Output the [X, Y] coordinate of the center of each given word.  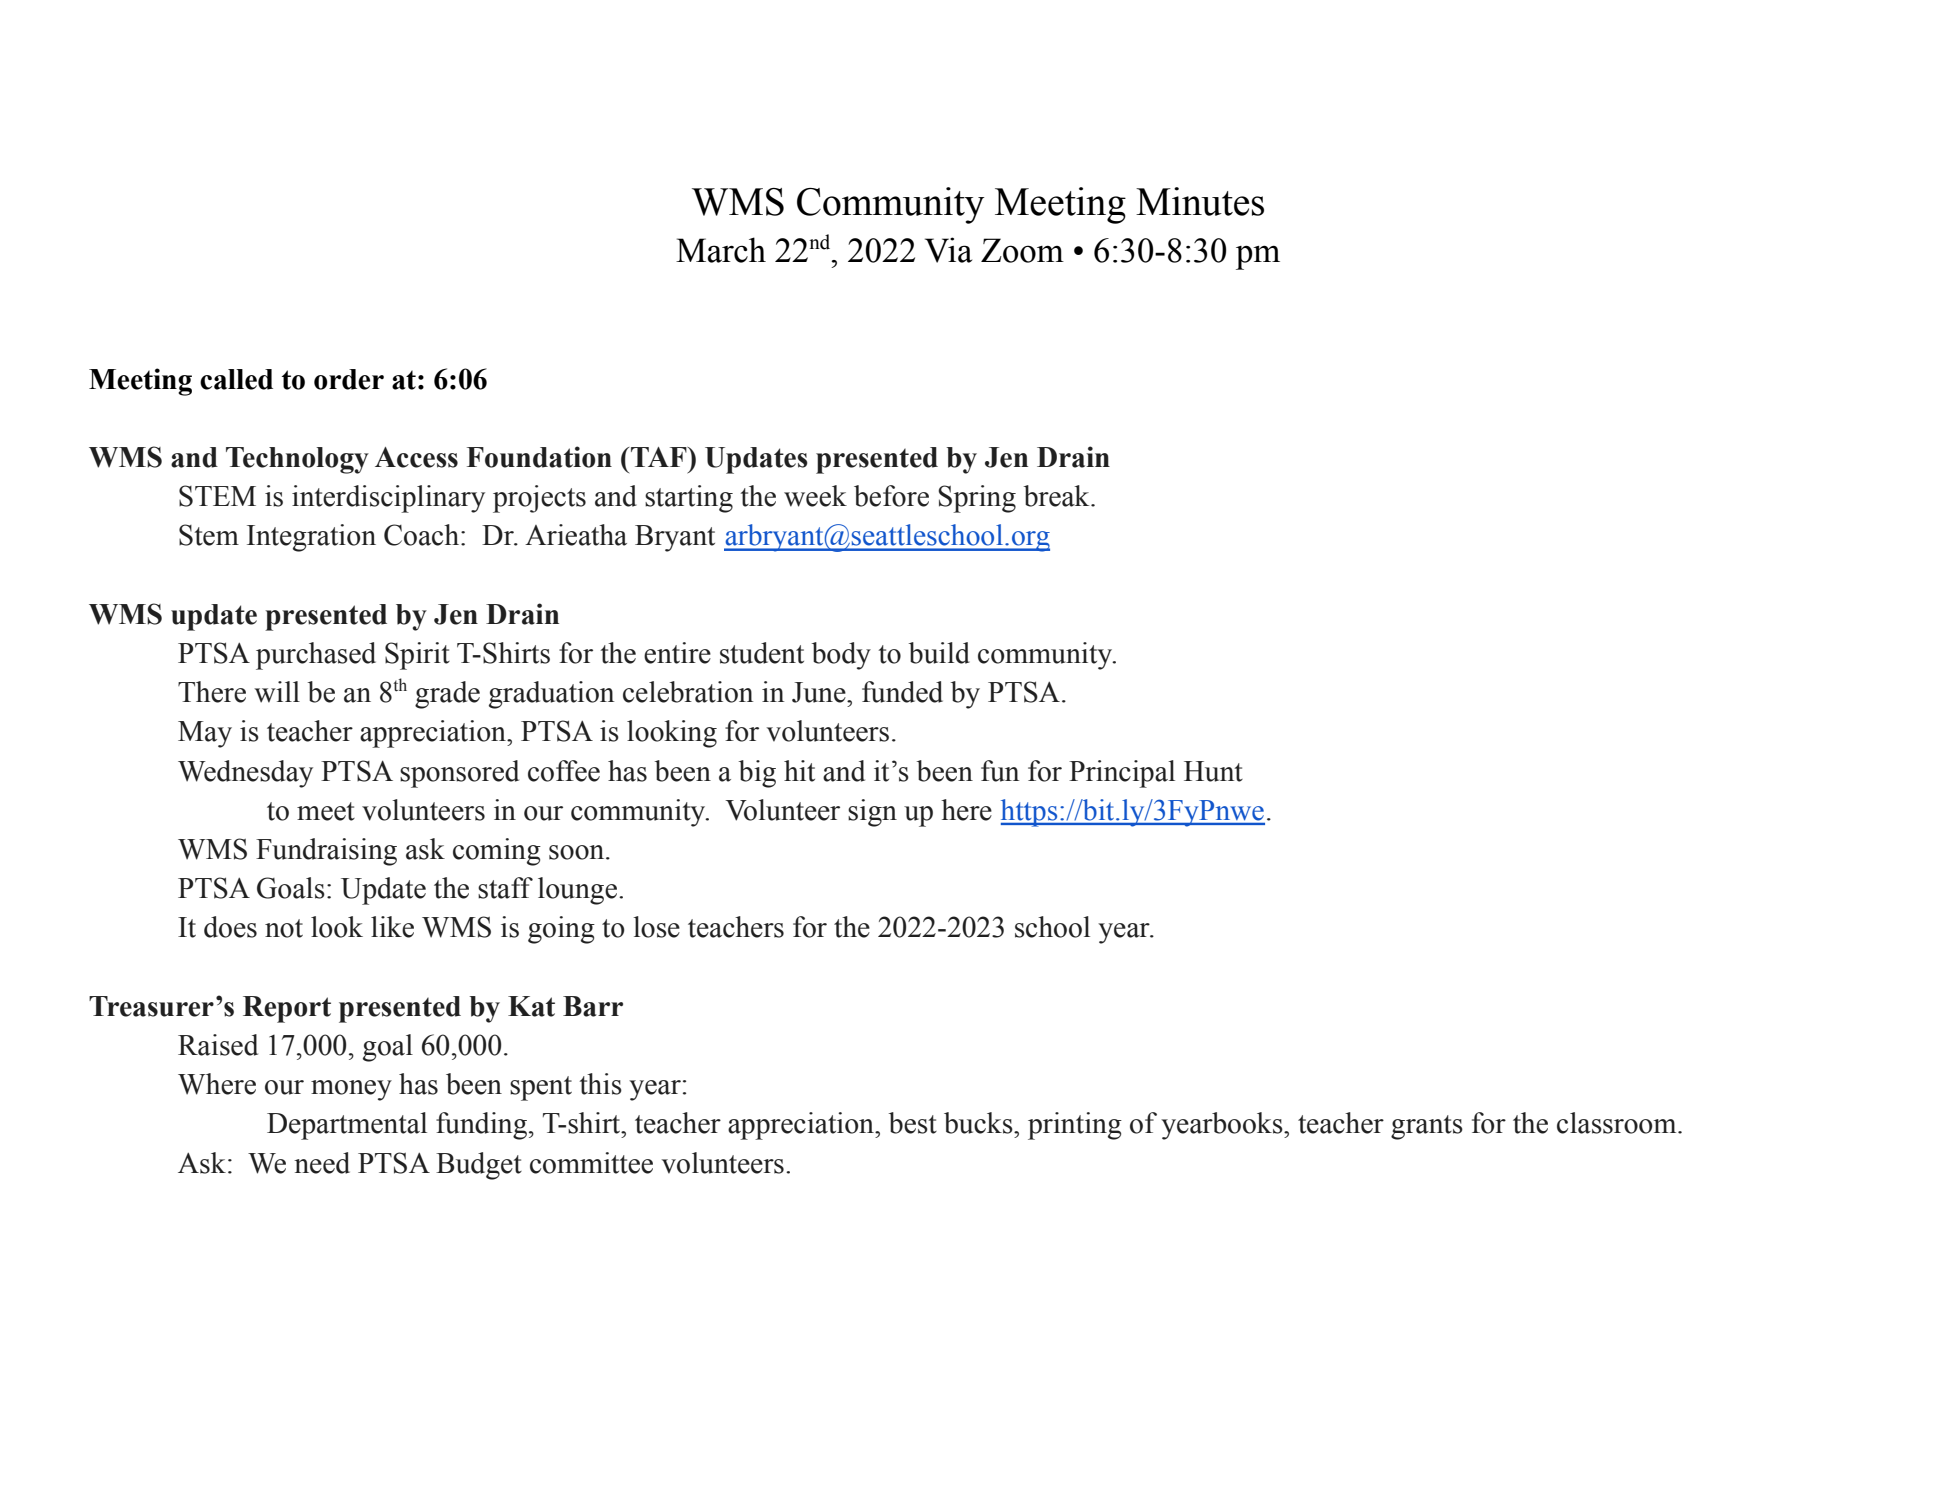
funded [902, 692]
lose [656, 927]
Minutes [1200, 201]
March [721, 250]
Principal [1122, 774]
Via [948, 250]
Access [416, 457]
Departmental [347, 1126]
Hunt [1213, 771]
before [891, 496]
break [1058, 496]
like [392, 927]
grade [447, 695]
